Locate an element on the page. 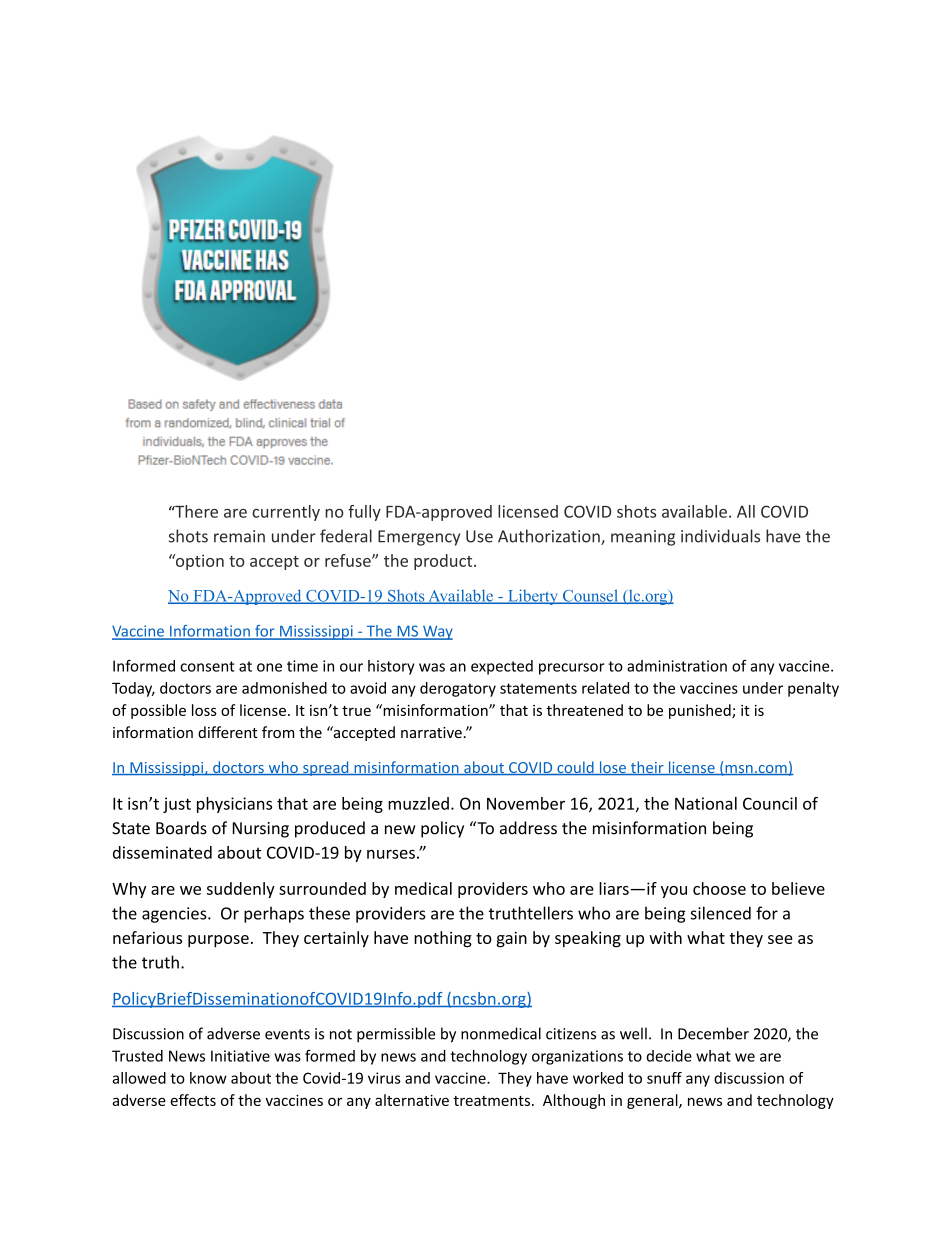 This document has width=952, height=1233. physicians is located at coordinates (234, 805).
